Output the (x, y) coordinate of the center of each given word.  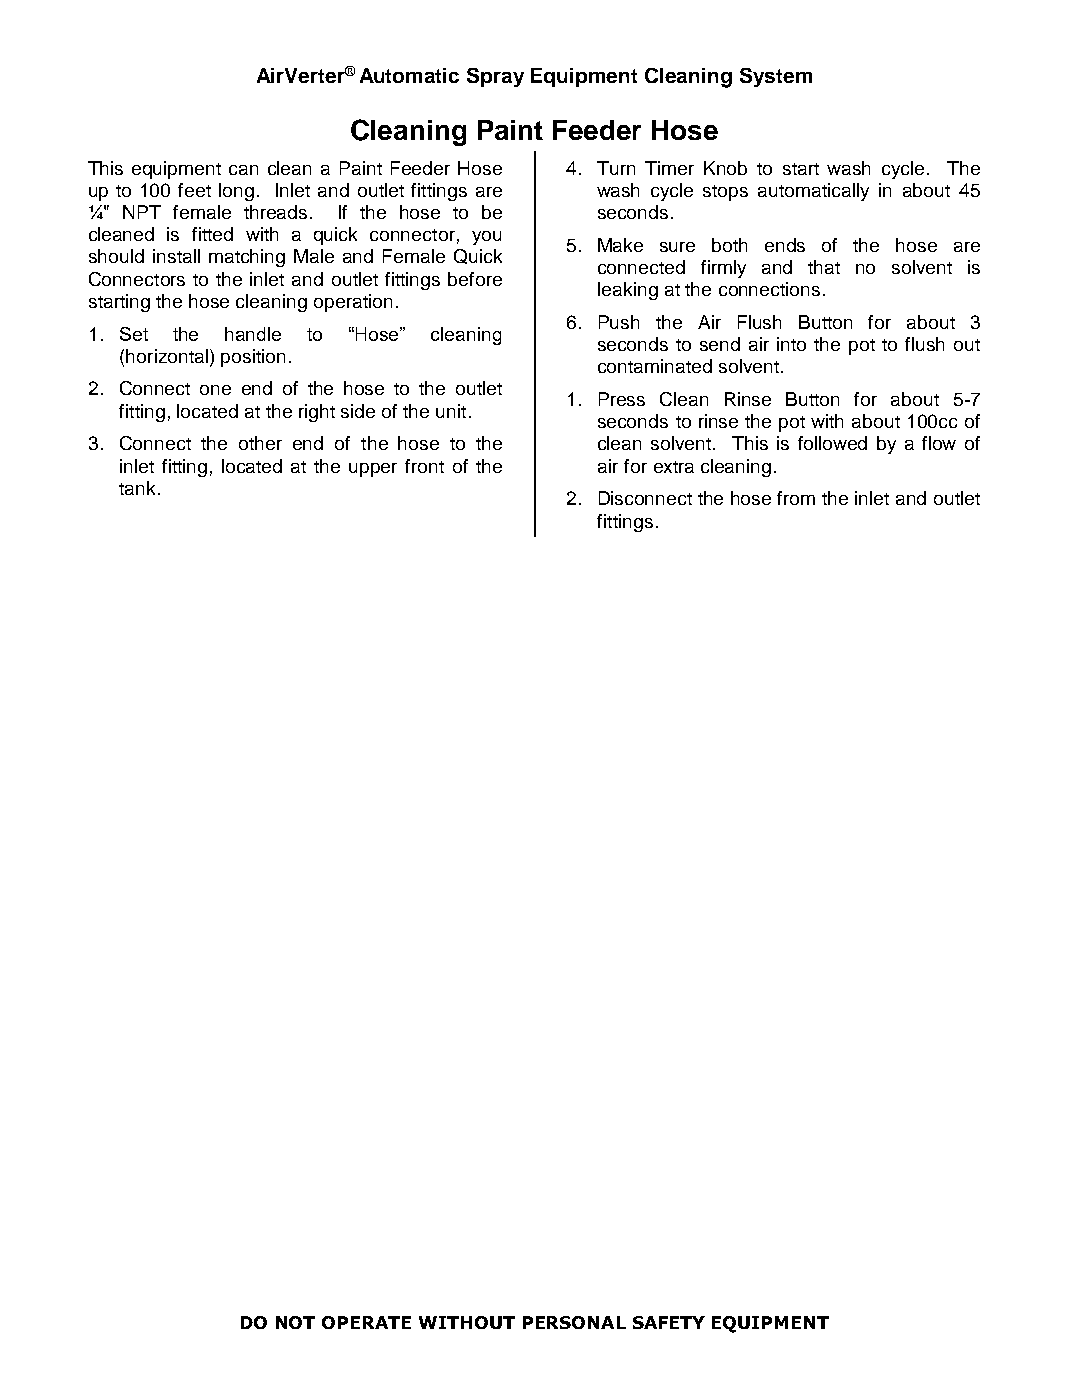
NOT (295, 1322)
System (776, 77)
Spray (495, 77)
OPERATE (366, 1322)
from (796, 498)
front (424, 466)
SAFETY (669, 1322)
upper (373, 470)
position (253, 358)
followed (832, 443)
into (791, 344)
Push (619, 322)
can (243, 170)
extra (674, 467)
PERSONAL (574, 1322)
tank (137, 488)
